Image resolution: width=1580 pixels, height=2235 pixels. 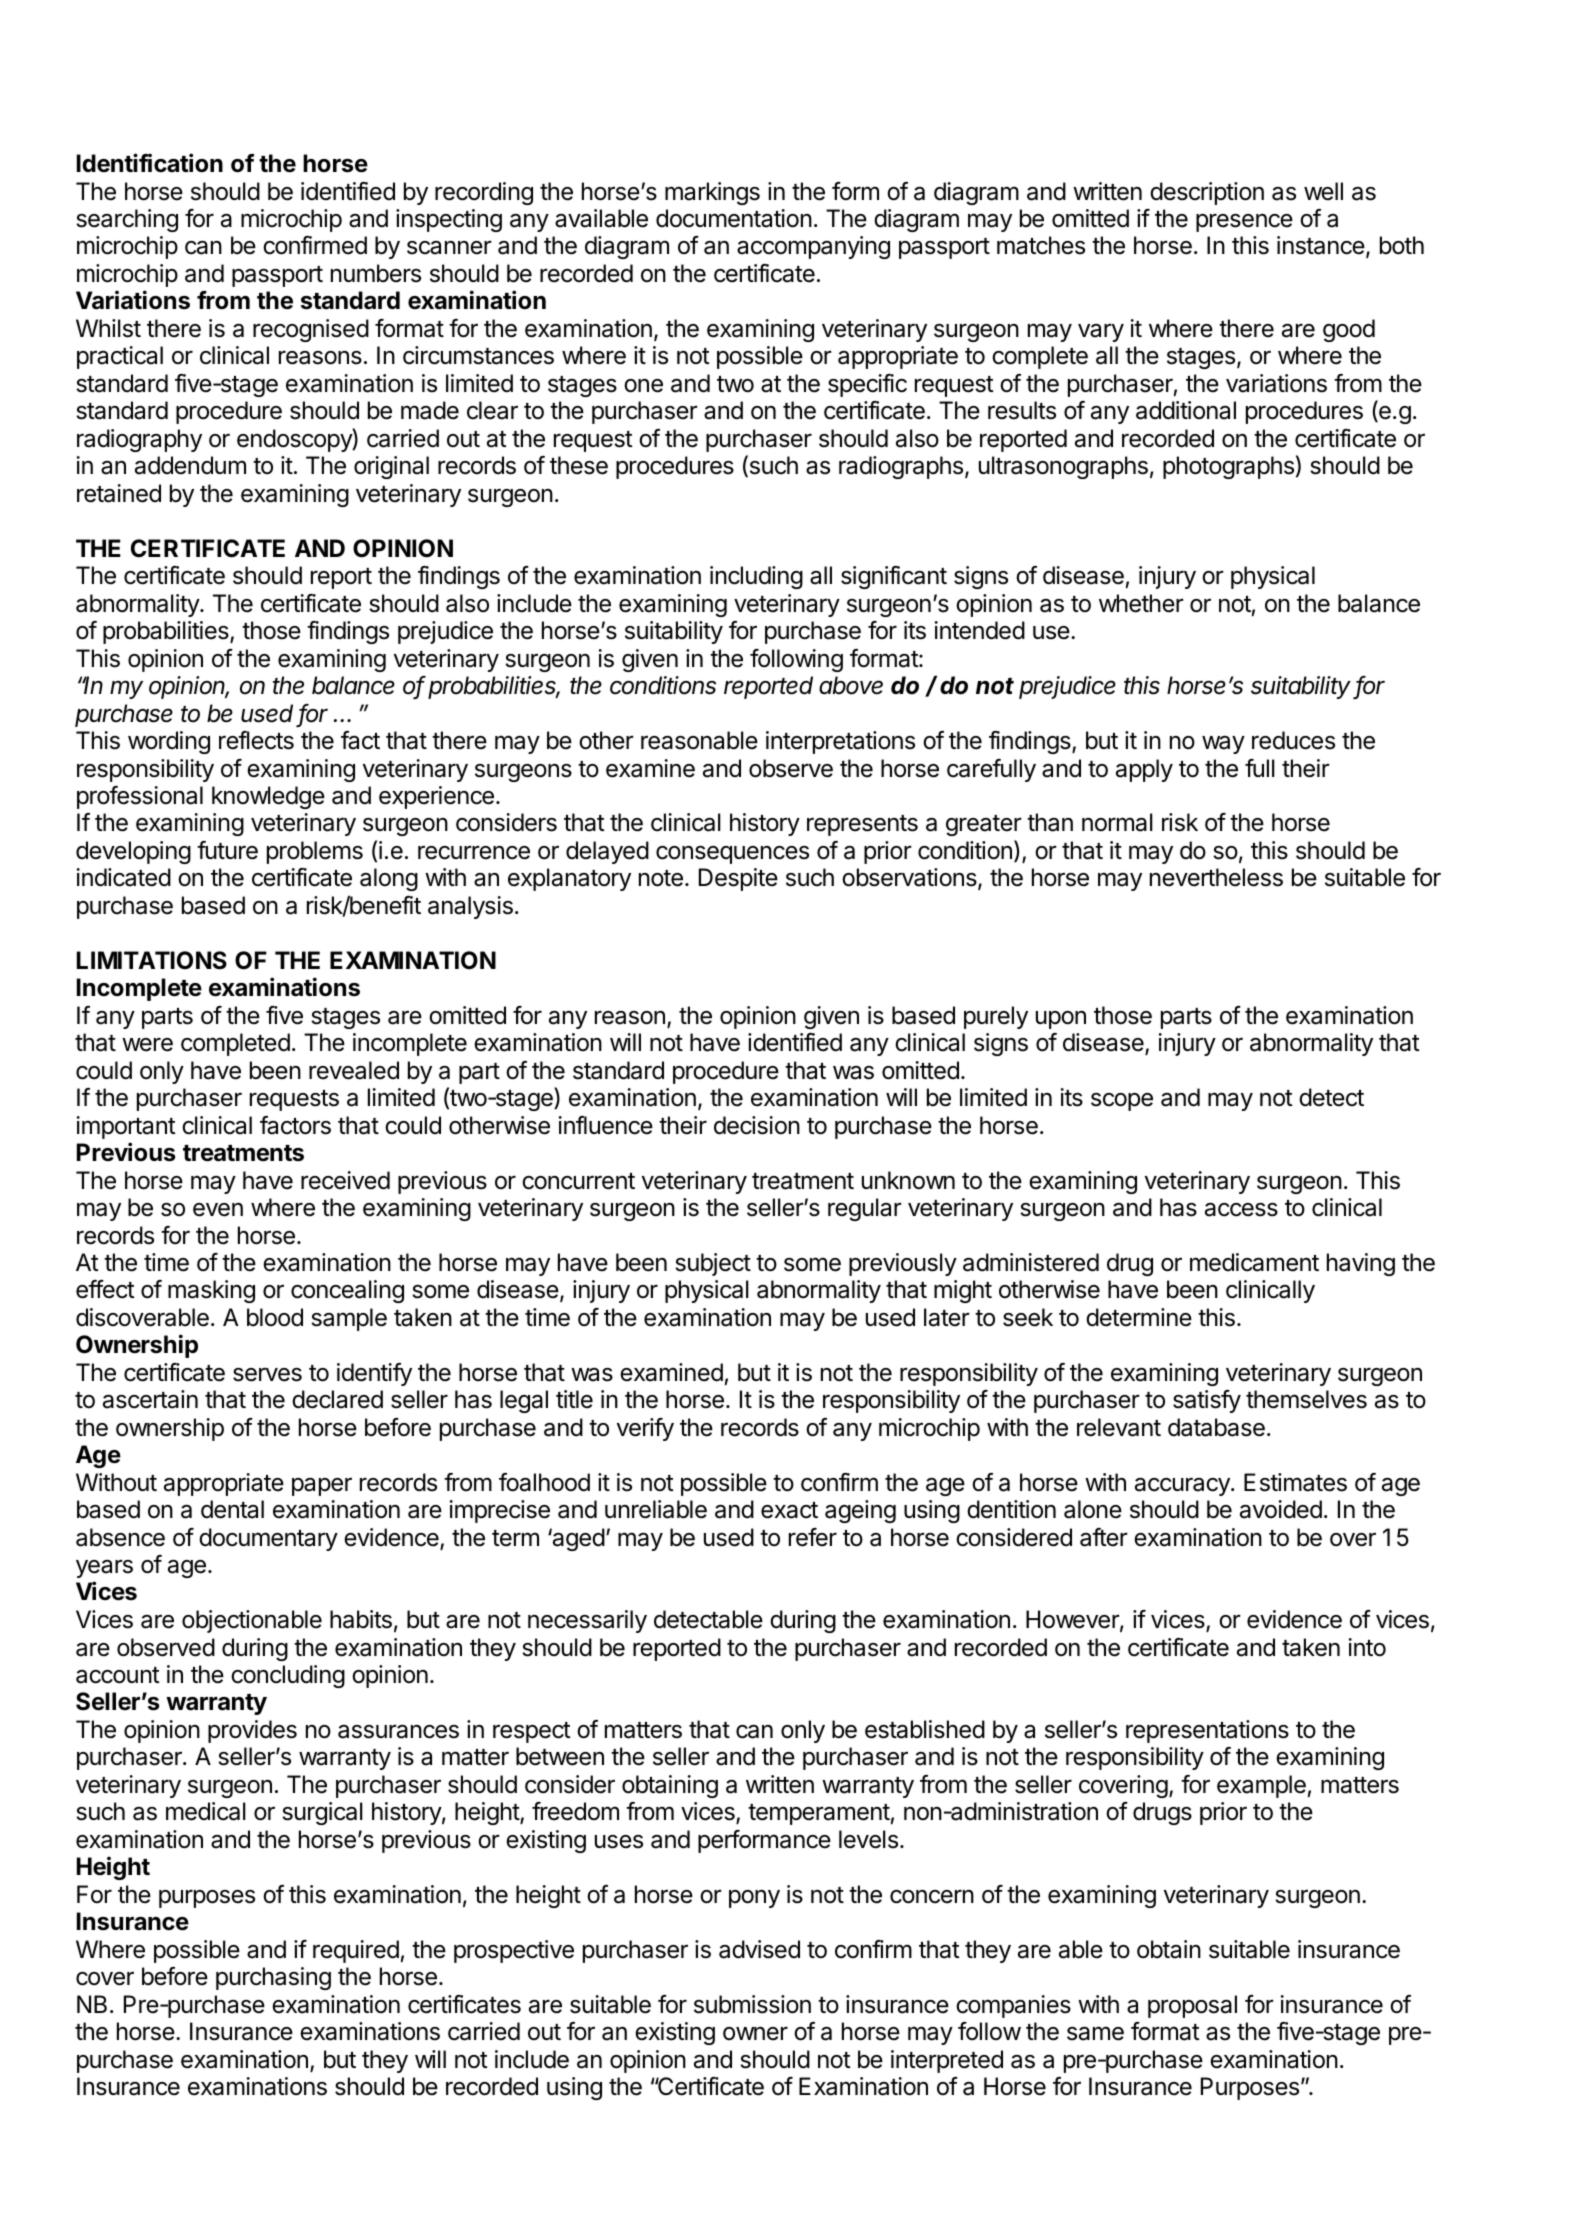 I want to click on blood, so click(x=275, y=1317).
